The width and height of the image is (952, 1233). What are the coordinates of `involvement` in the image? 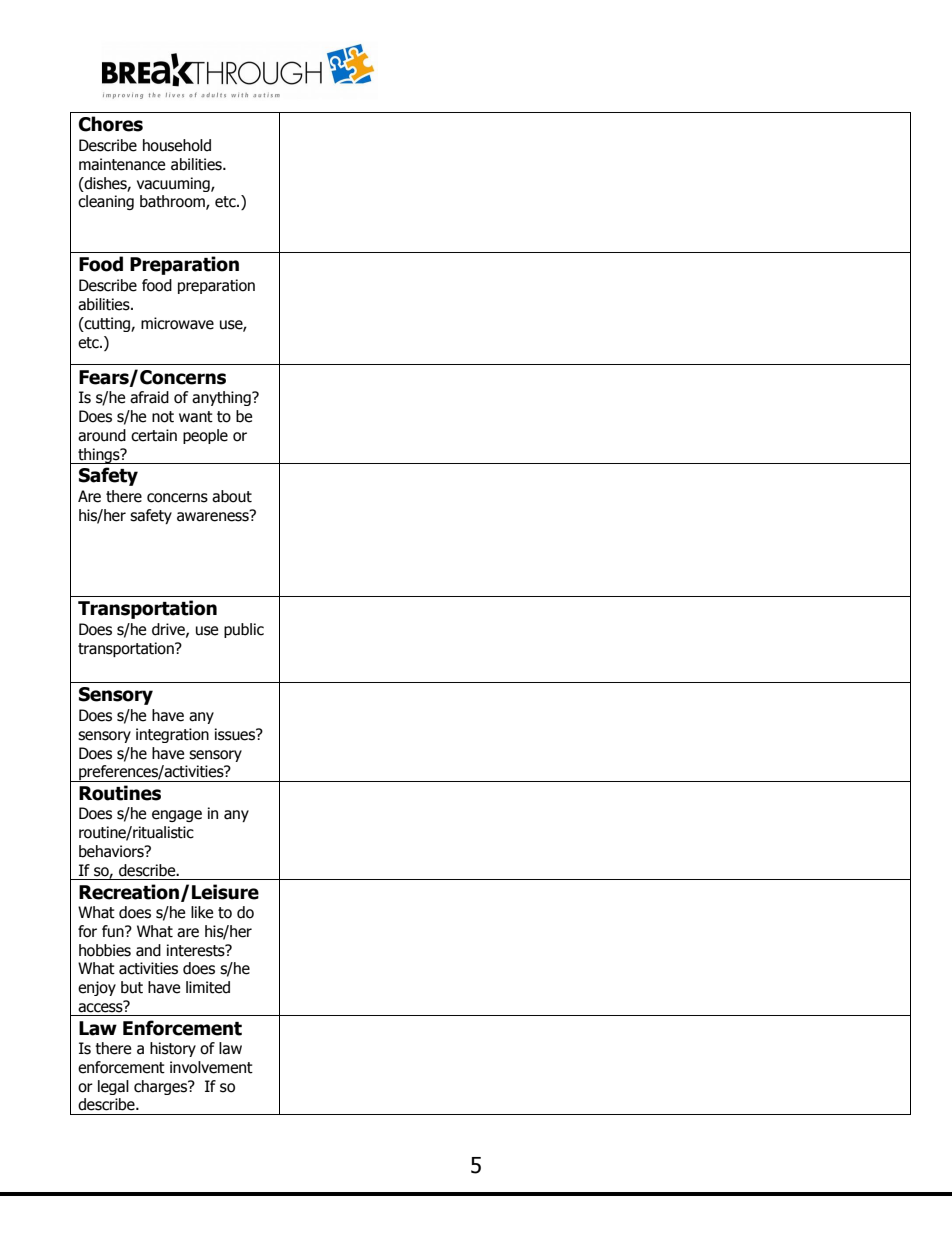 It's located at (211, 1067).
